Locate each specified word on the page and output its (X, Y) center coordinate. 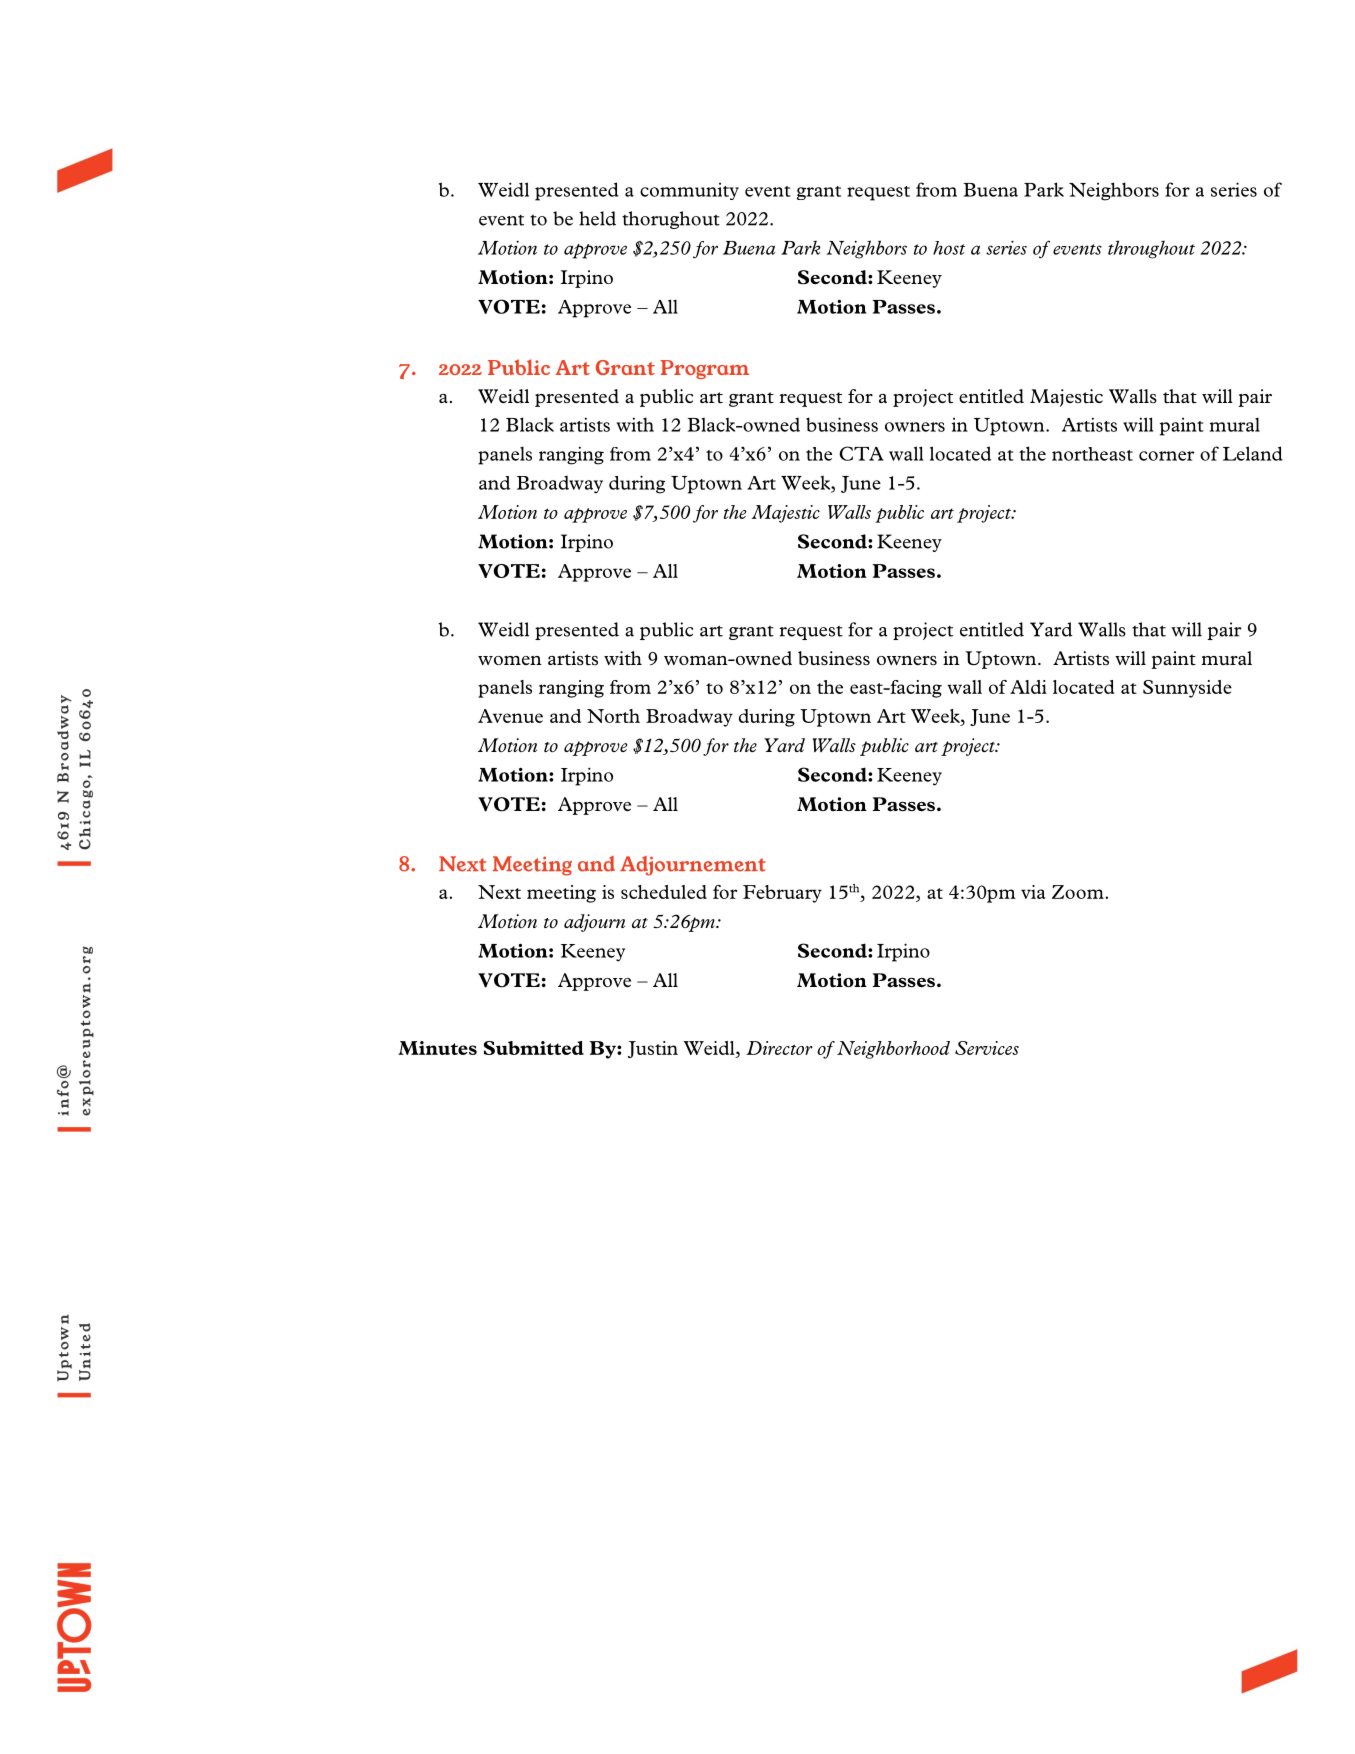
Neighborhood (893, 1050)
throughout (1151, 249)
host (949, 248)
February (782, 894)
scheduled (664, 892)
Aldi (1028, 687)
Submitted (534, 1048)
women (510, 660)
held (597, 218)
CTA (861, 453)
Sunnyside (1187, 689)
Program (704, 369)
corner (1166, 456)
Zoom (1079, 892)
